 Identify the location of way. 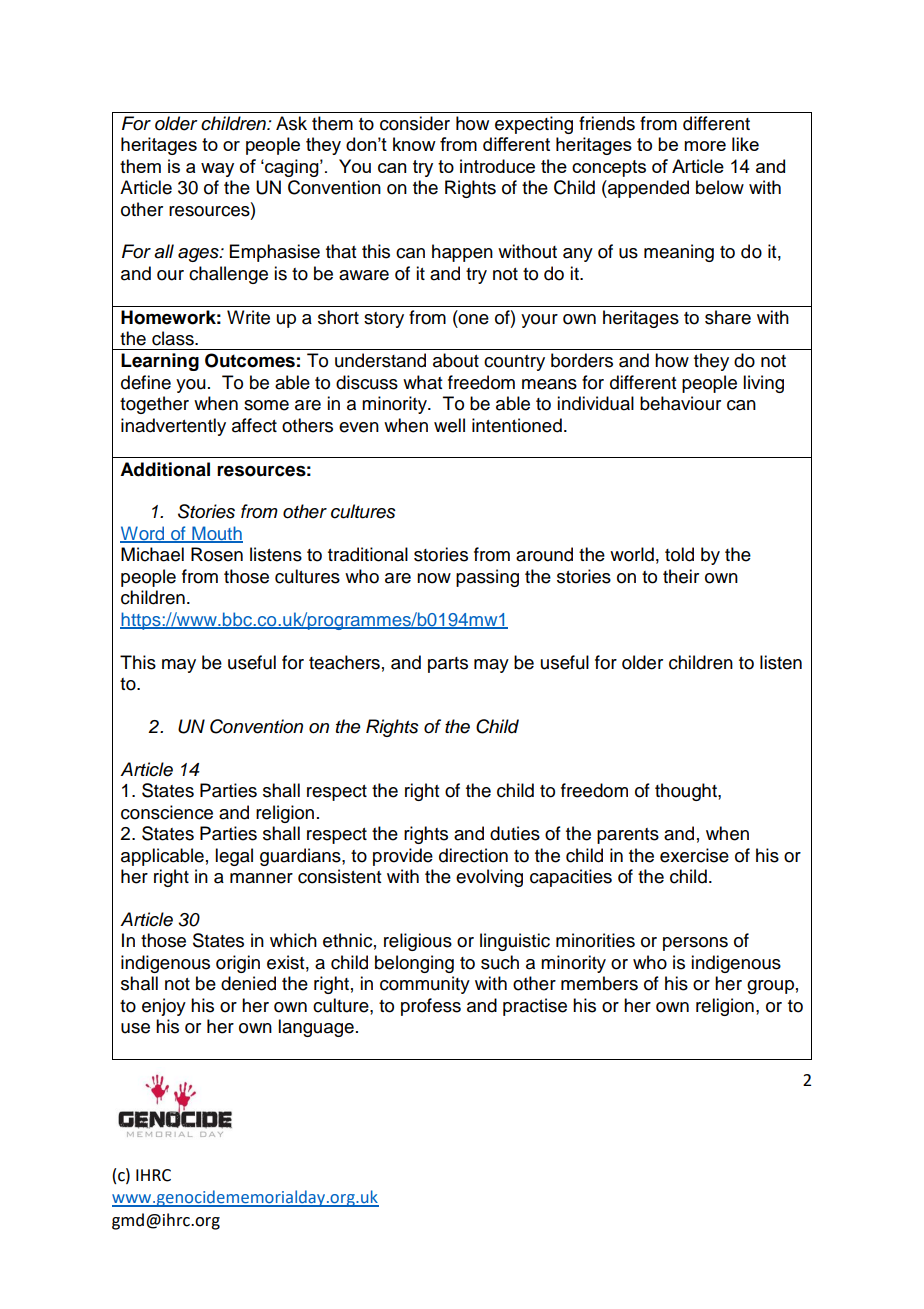
(217, 170).
